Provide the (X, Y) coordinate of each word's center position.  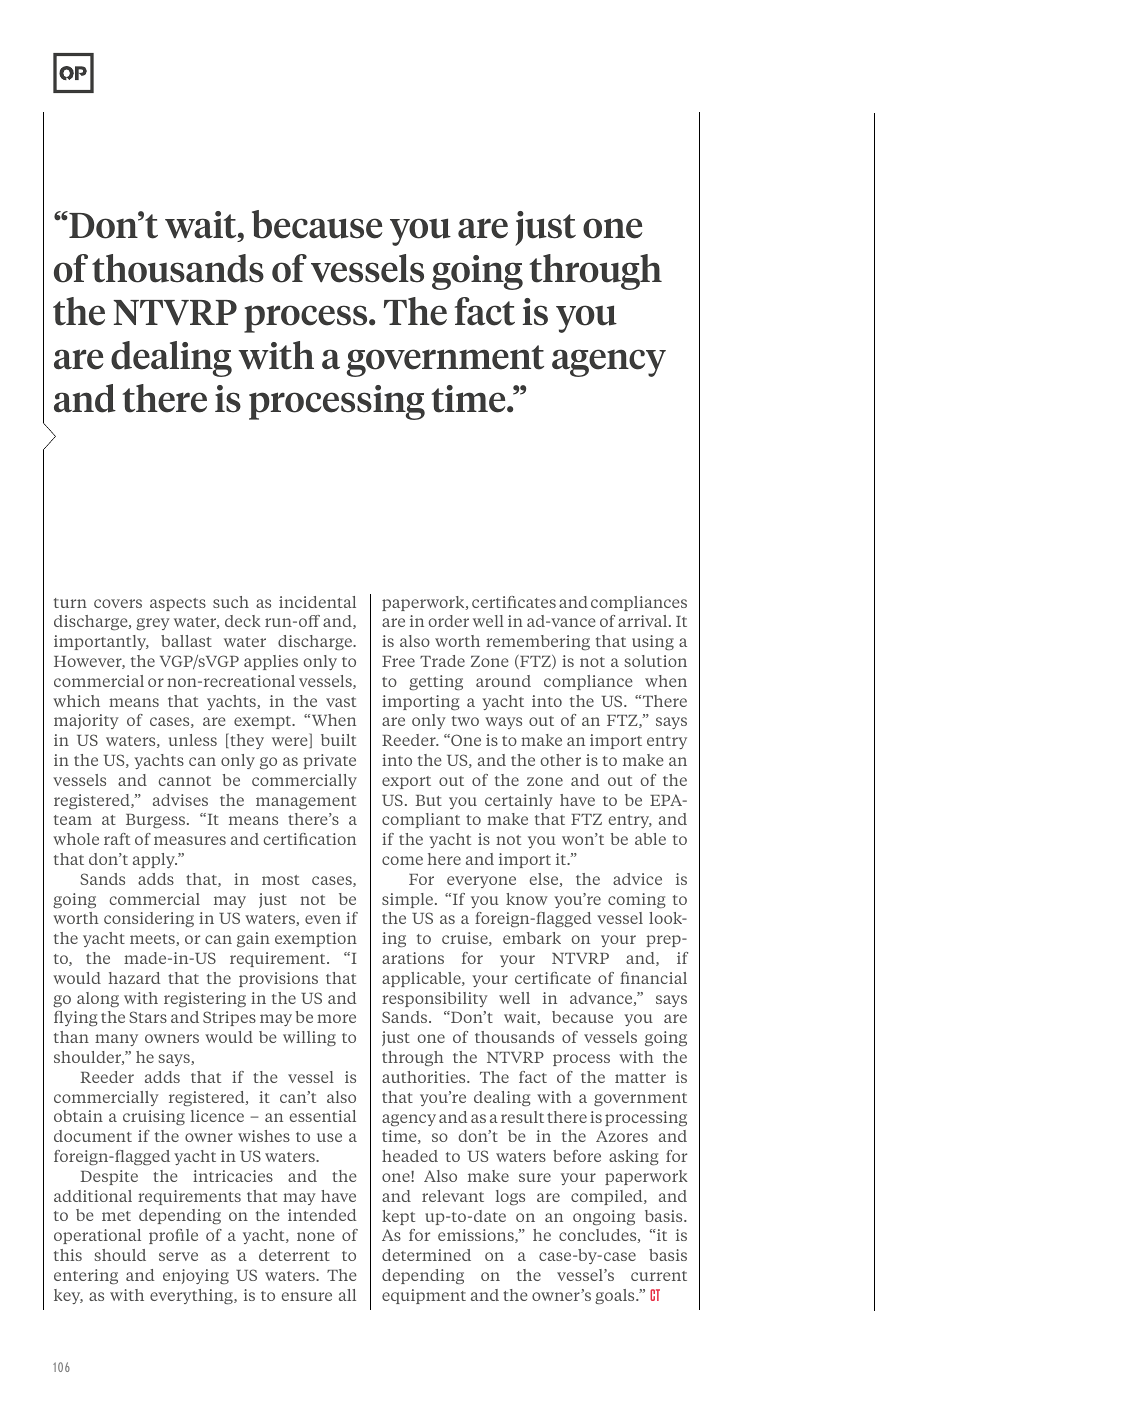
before (577, 1156)
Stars (148, 1017)
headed (410, 1156)
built (338, 740)
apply (155, 860)
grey (153, 624)
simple (407, 900)
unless (193, 740)
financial (653, 978)
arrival (644, 621)
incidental (317, 602)
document (93, 1136)
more (336, 1018)
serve (178, 1256)
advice (637, 879)
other (561, 760)
